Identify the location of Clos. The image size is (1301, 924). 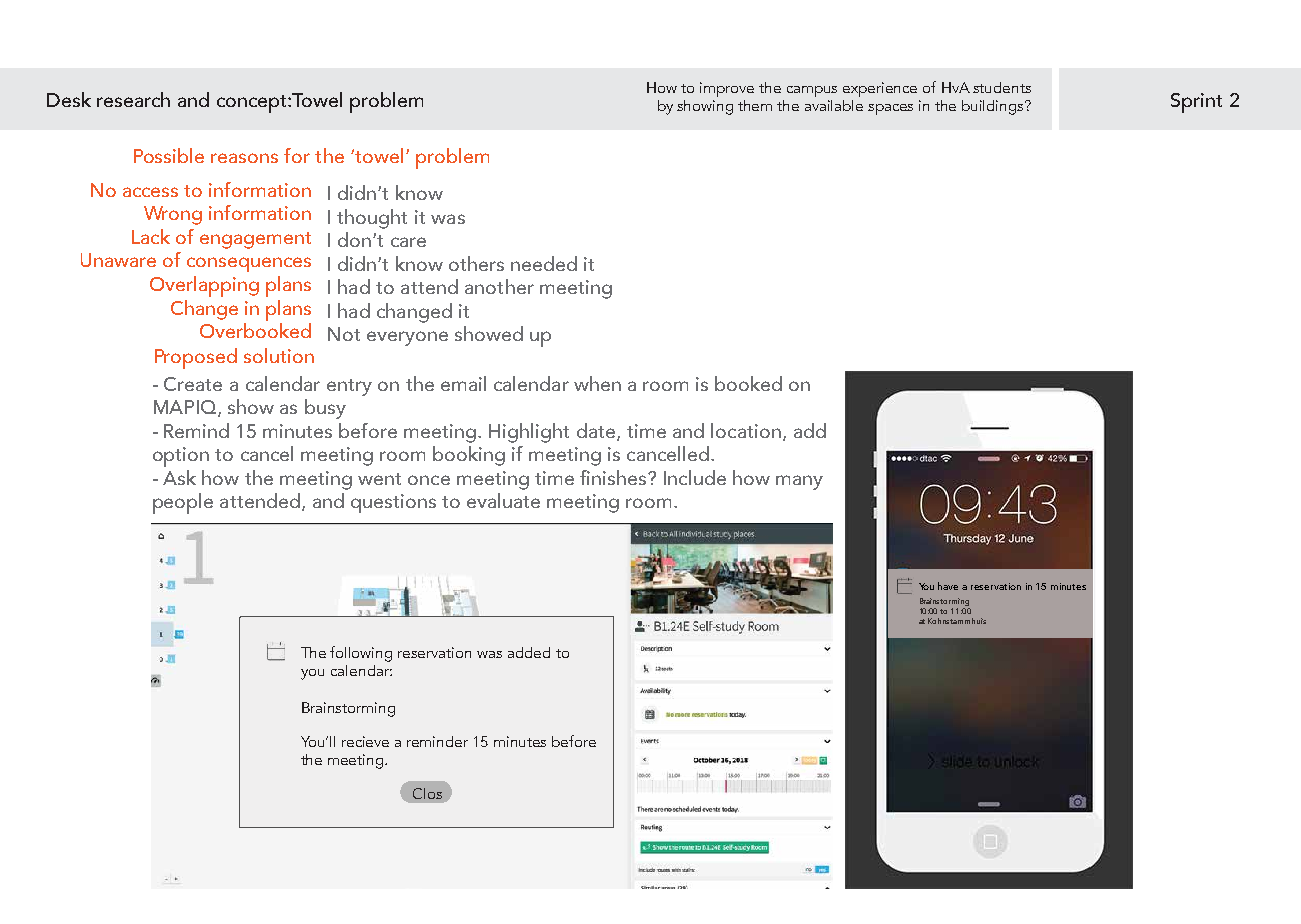
(427, 793).
